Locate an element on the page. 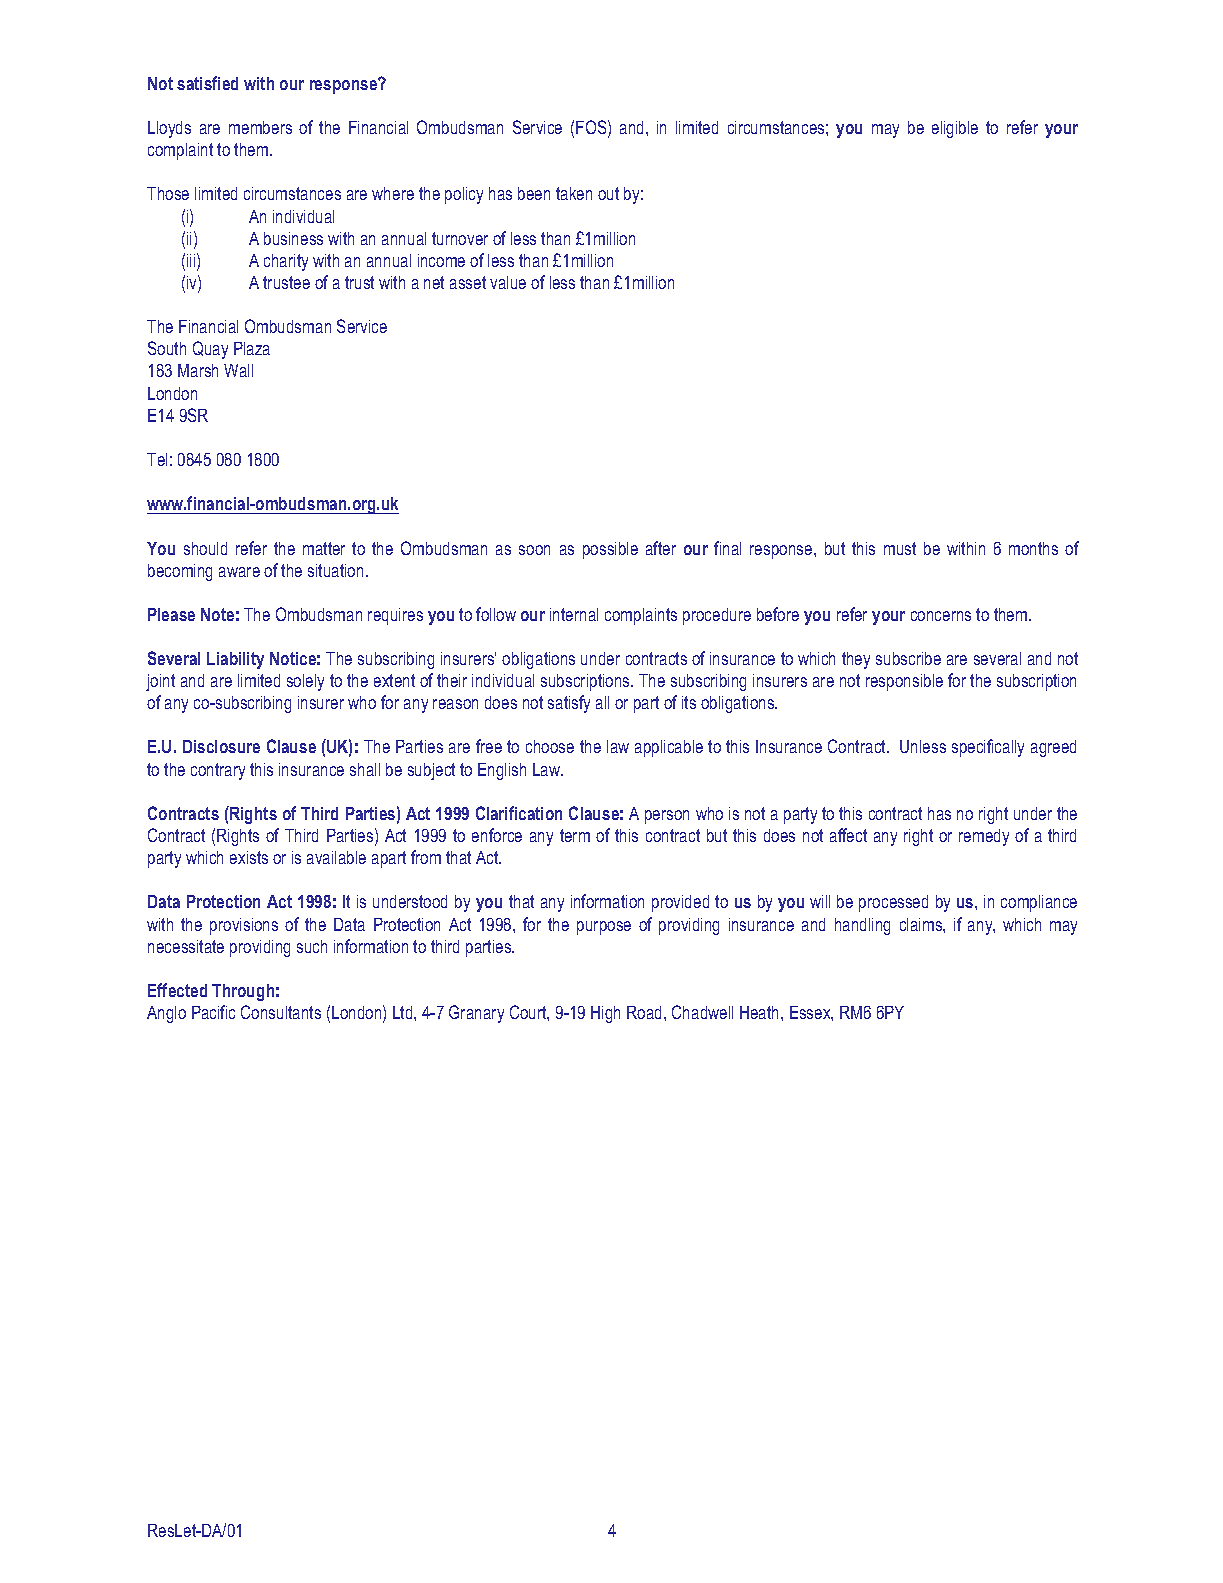 The height and width of the image is (1583, 1223). eligible is located at coordinates (955, 129).
